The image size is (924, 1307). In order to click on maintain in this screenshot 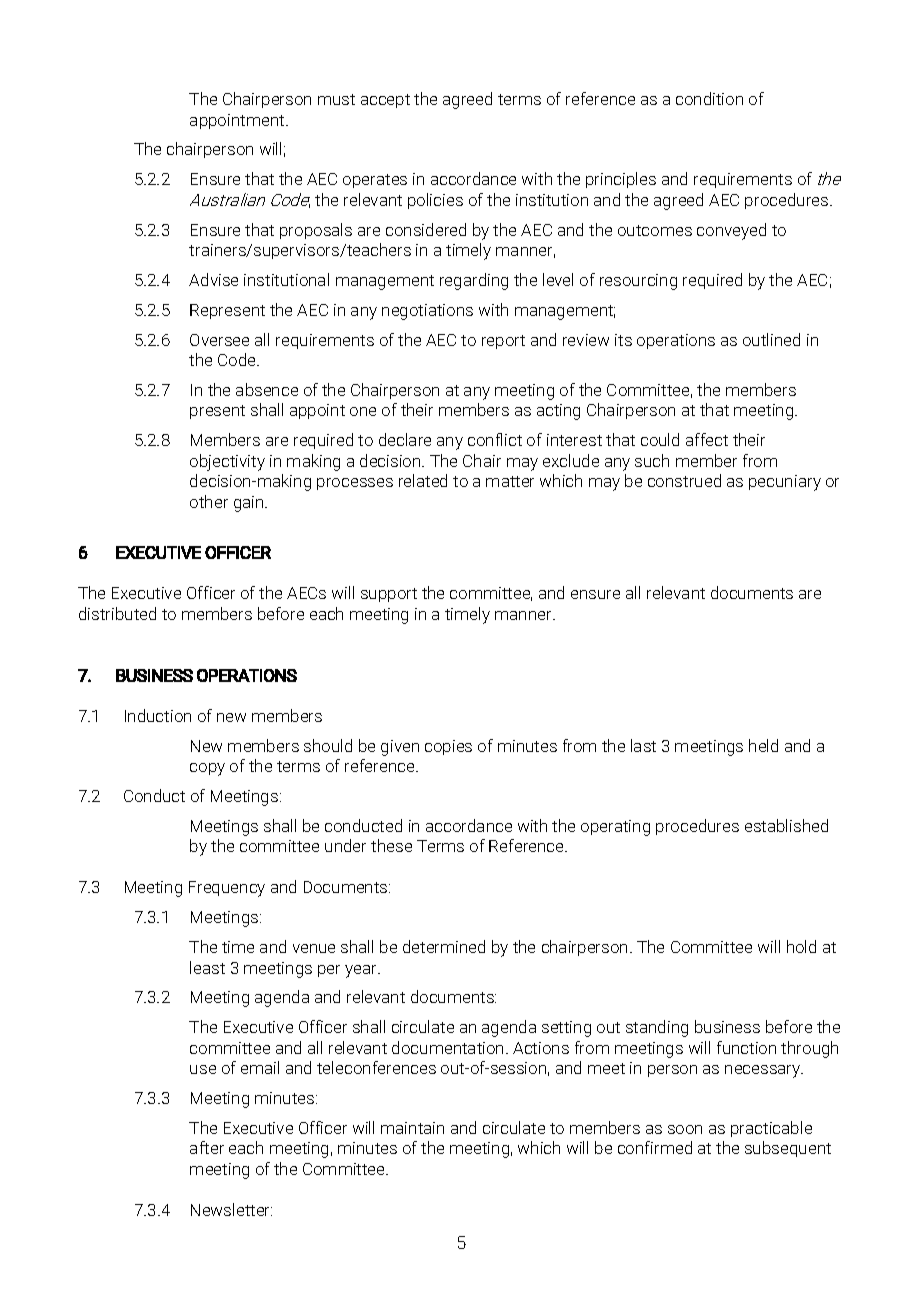, I will do `click(412, 1128)`.
